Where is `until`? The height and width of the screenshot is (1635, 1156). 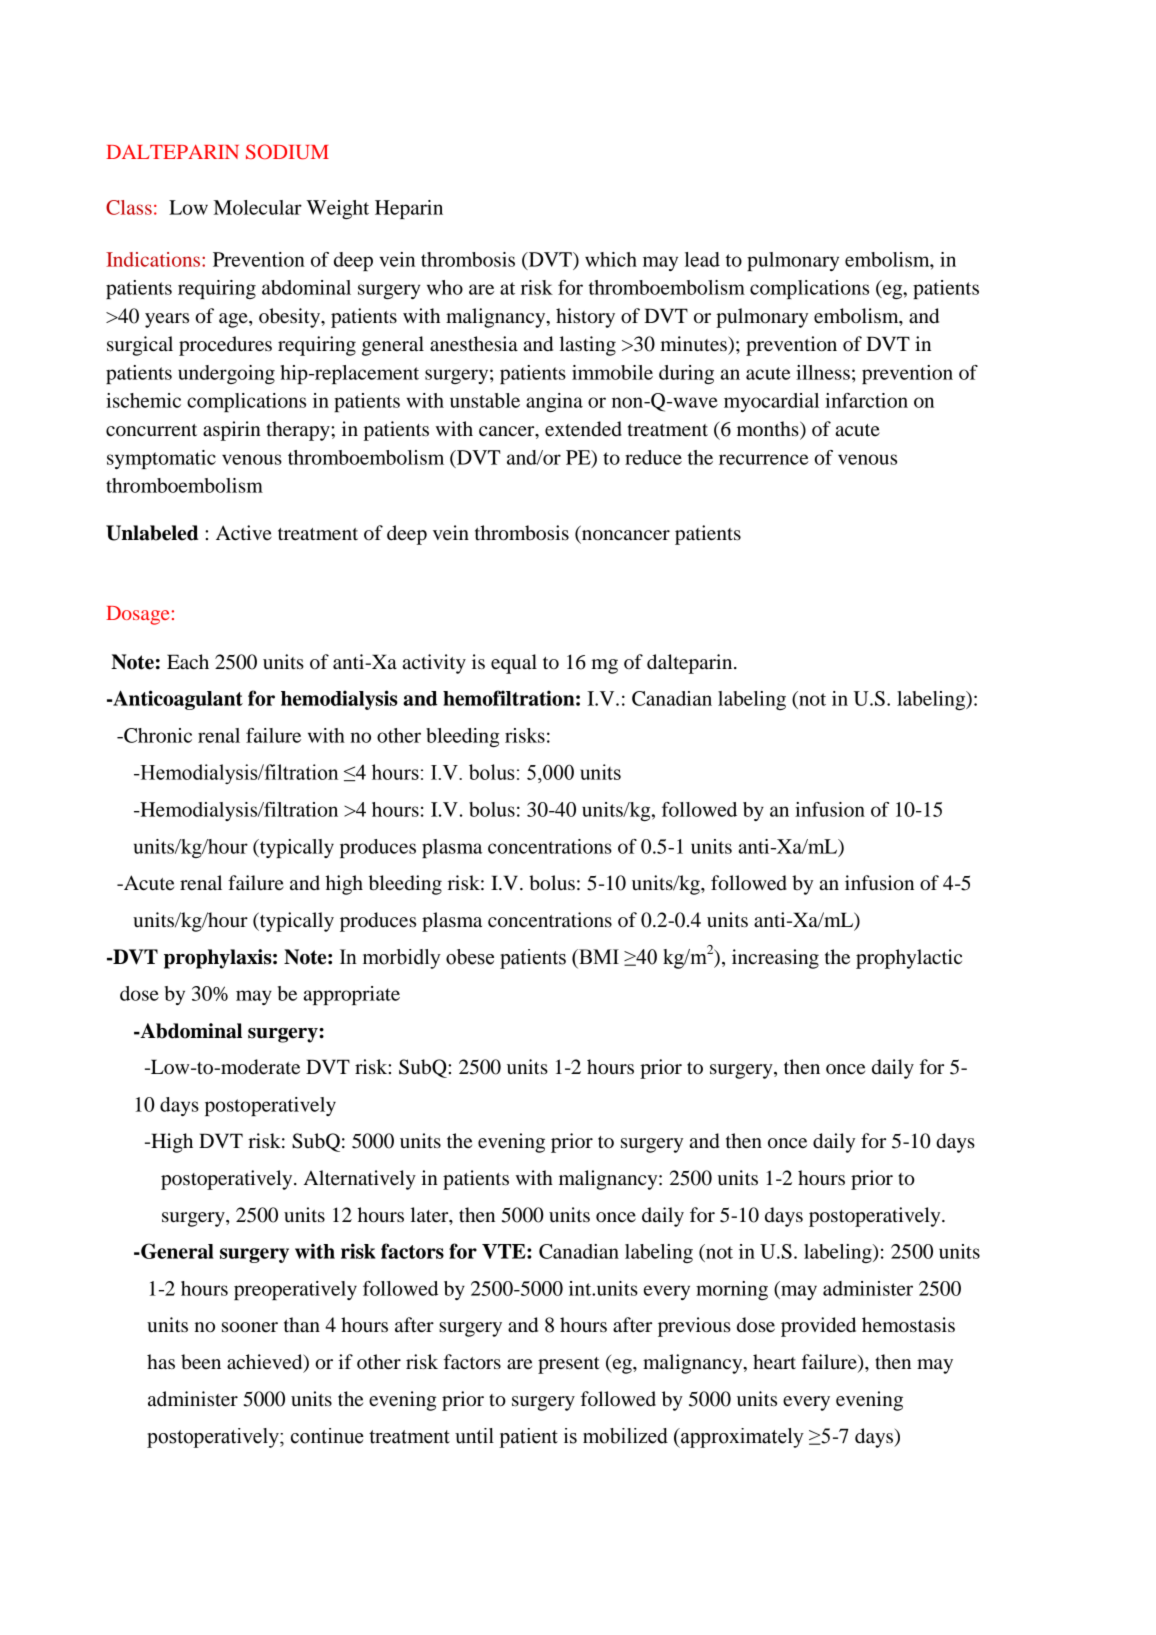
until is located at coordinates (474, 1436).
